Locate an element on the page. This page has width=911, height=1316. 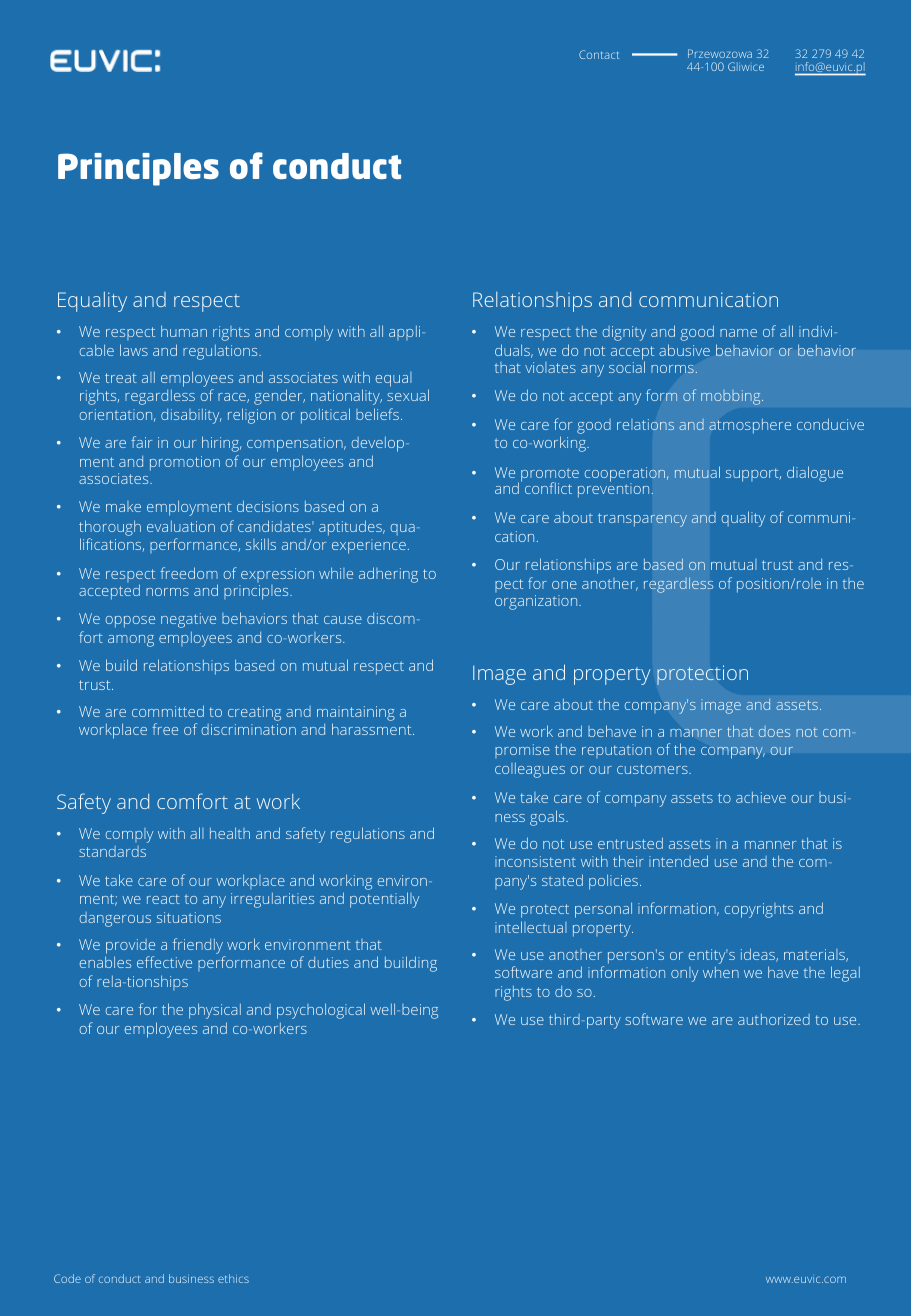
intellectual is located at coordinates (531, 927).
